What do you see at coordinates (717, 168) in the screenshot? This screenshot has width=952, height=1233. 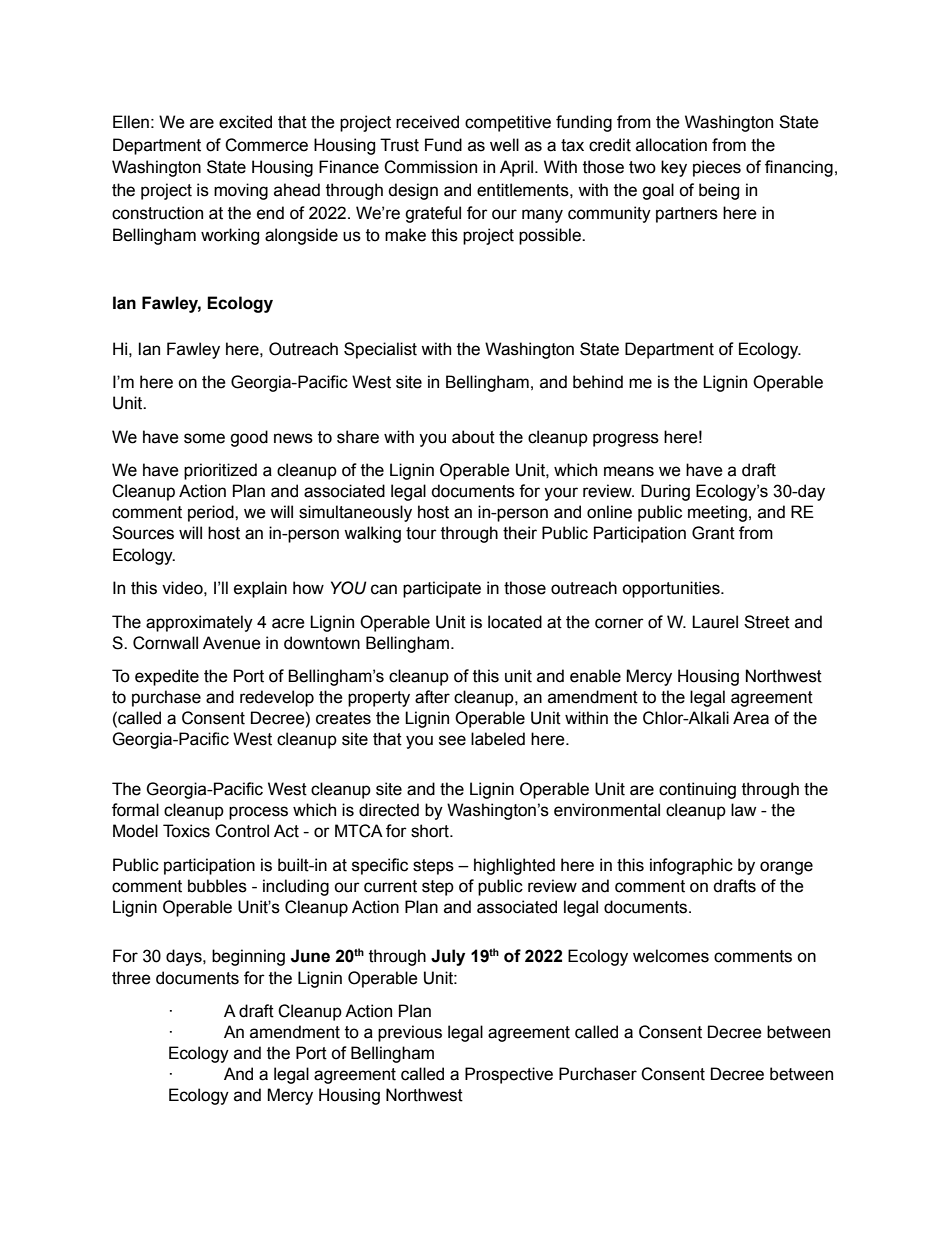 I see `pieces` at bounding box center [717, 168].
